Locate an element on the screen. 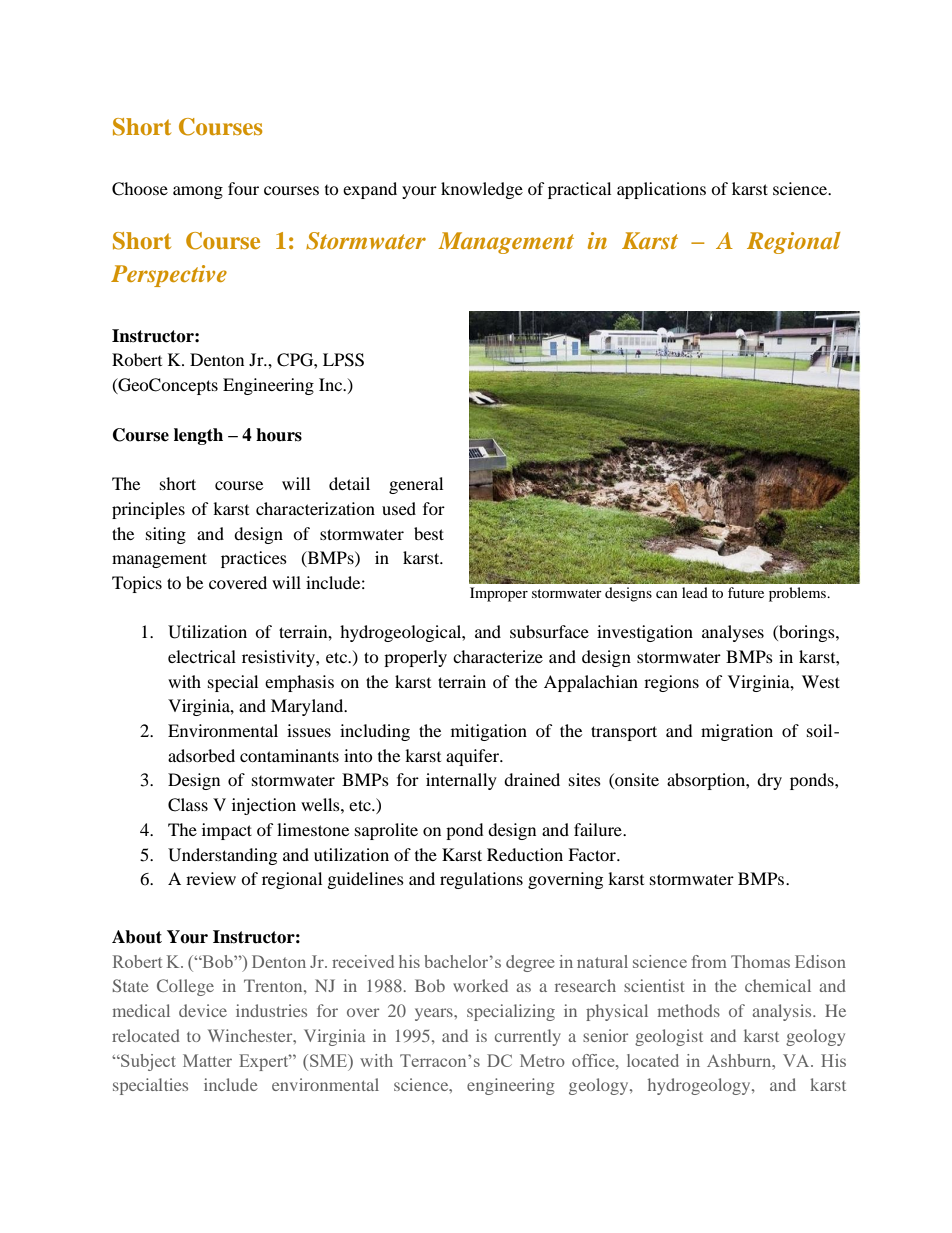  characterize is located at coordinates (498, 656).
